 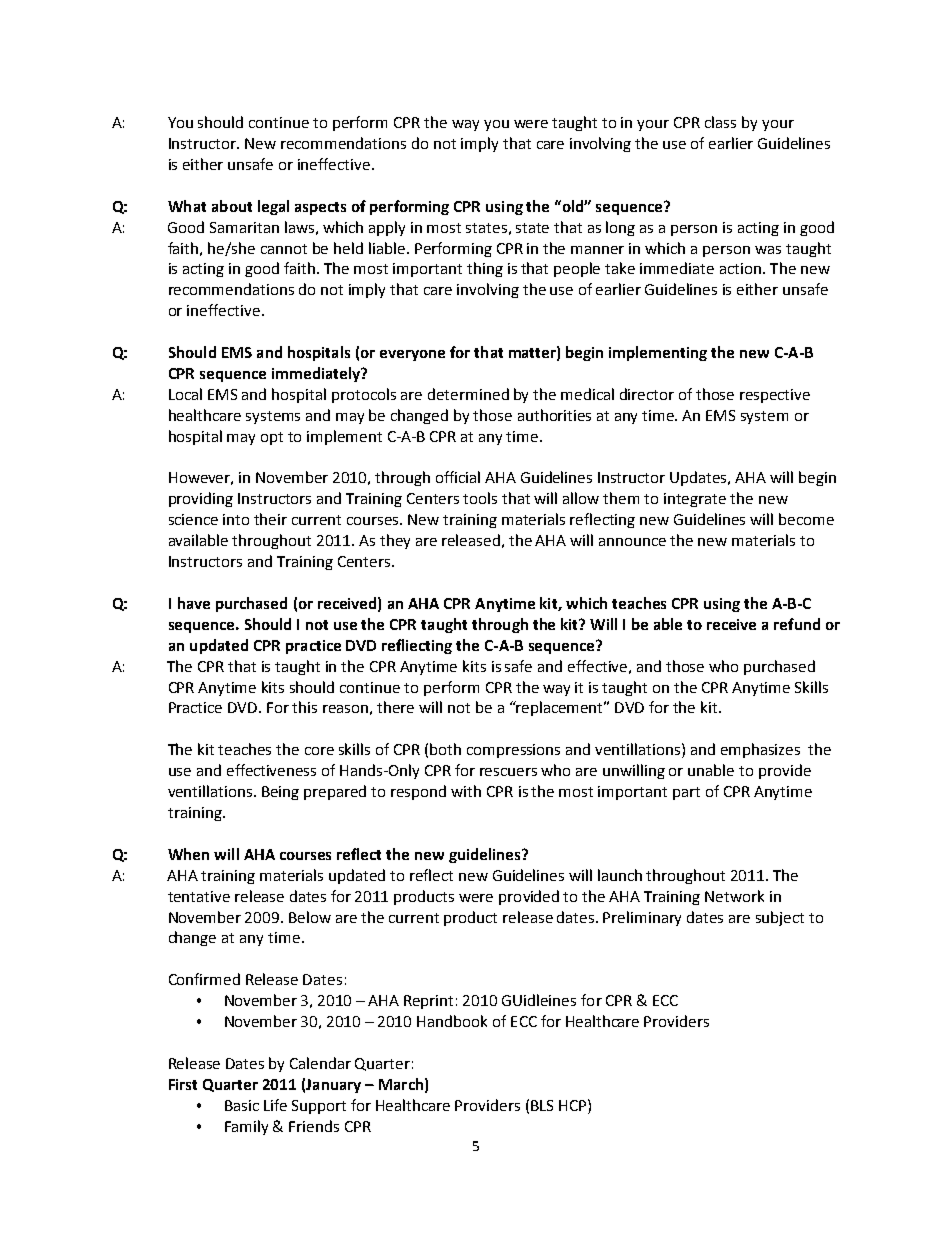 I want to click on class, so click(x=720, y=122).
